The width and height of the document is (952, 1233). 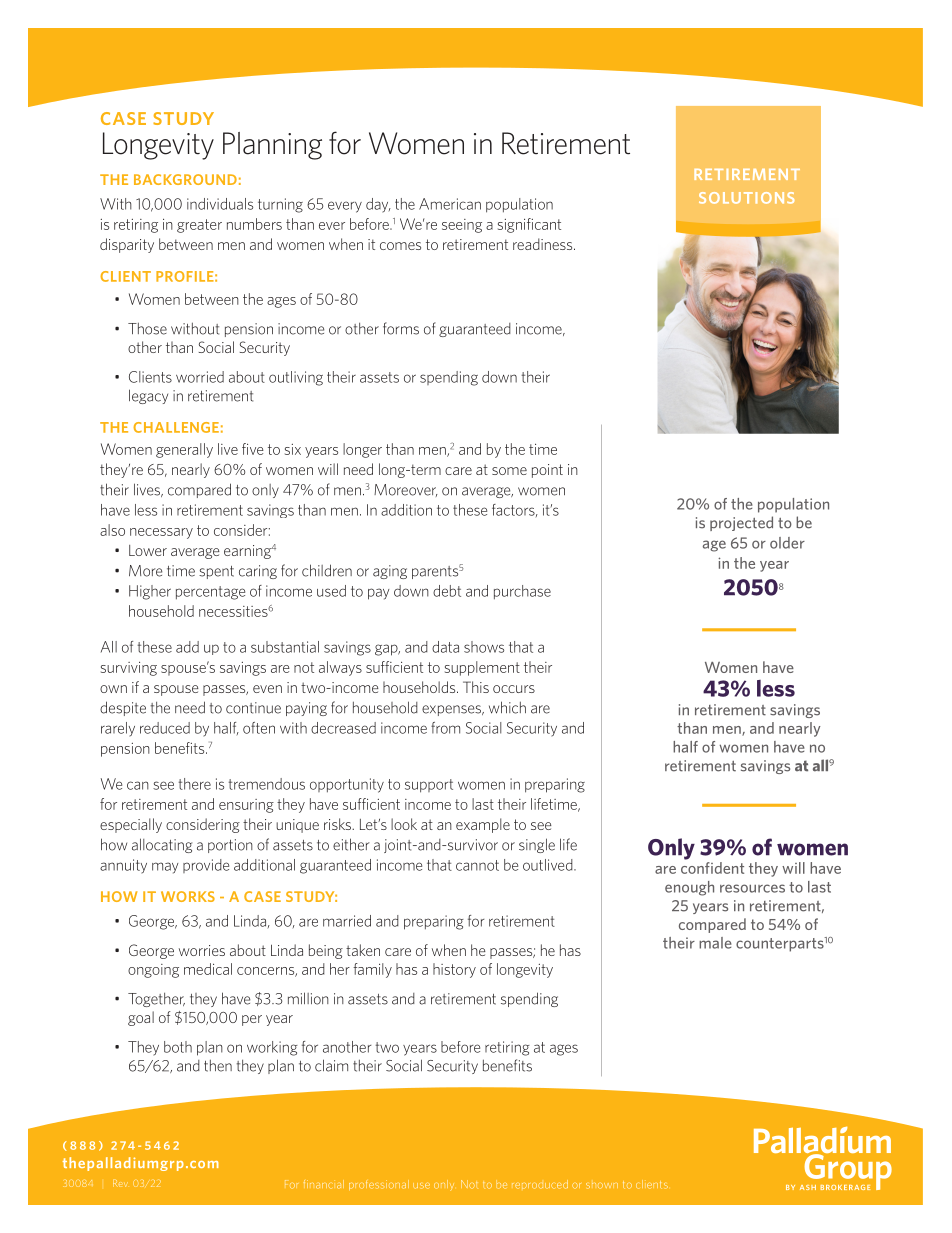 What do you see at coordinates (514, 689) in the document?
I see `occurs` at bounding box center [514, 689].
